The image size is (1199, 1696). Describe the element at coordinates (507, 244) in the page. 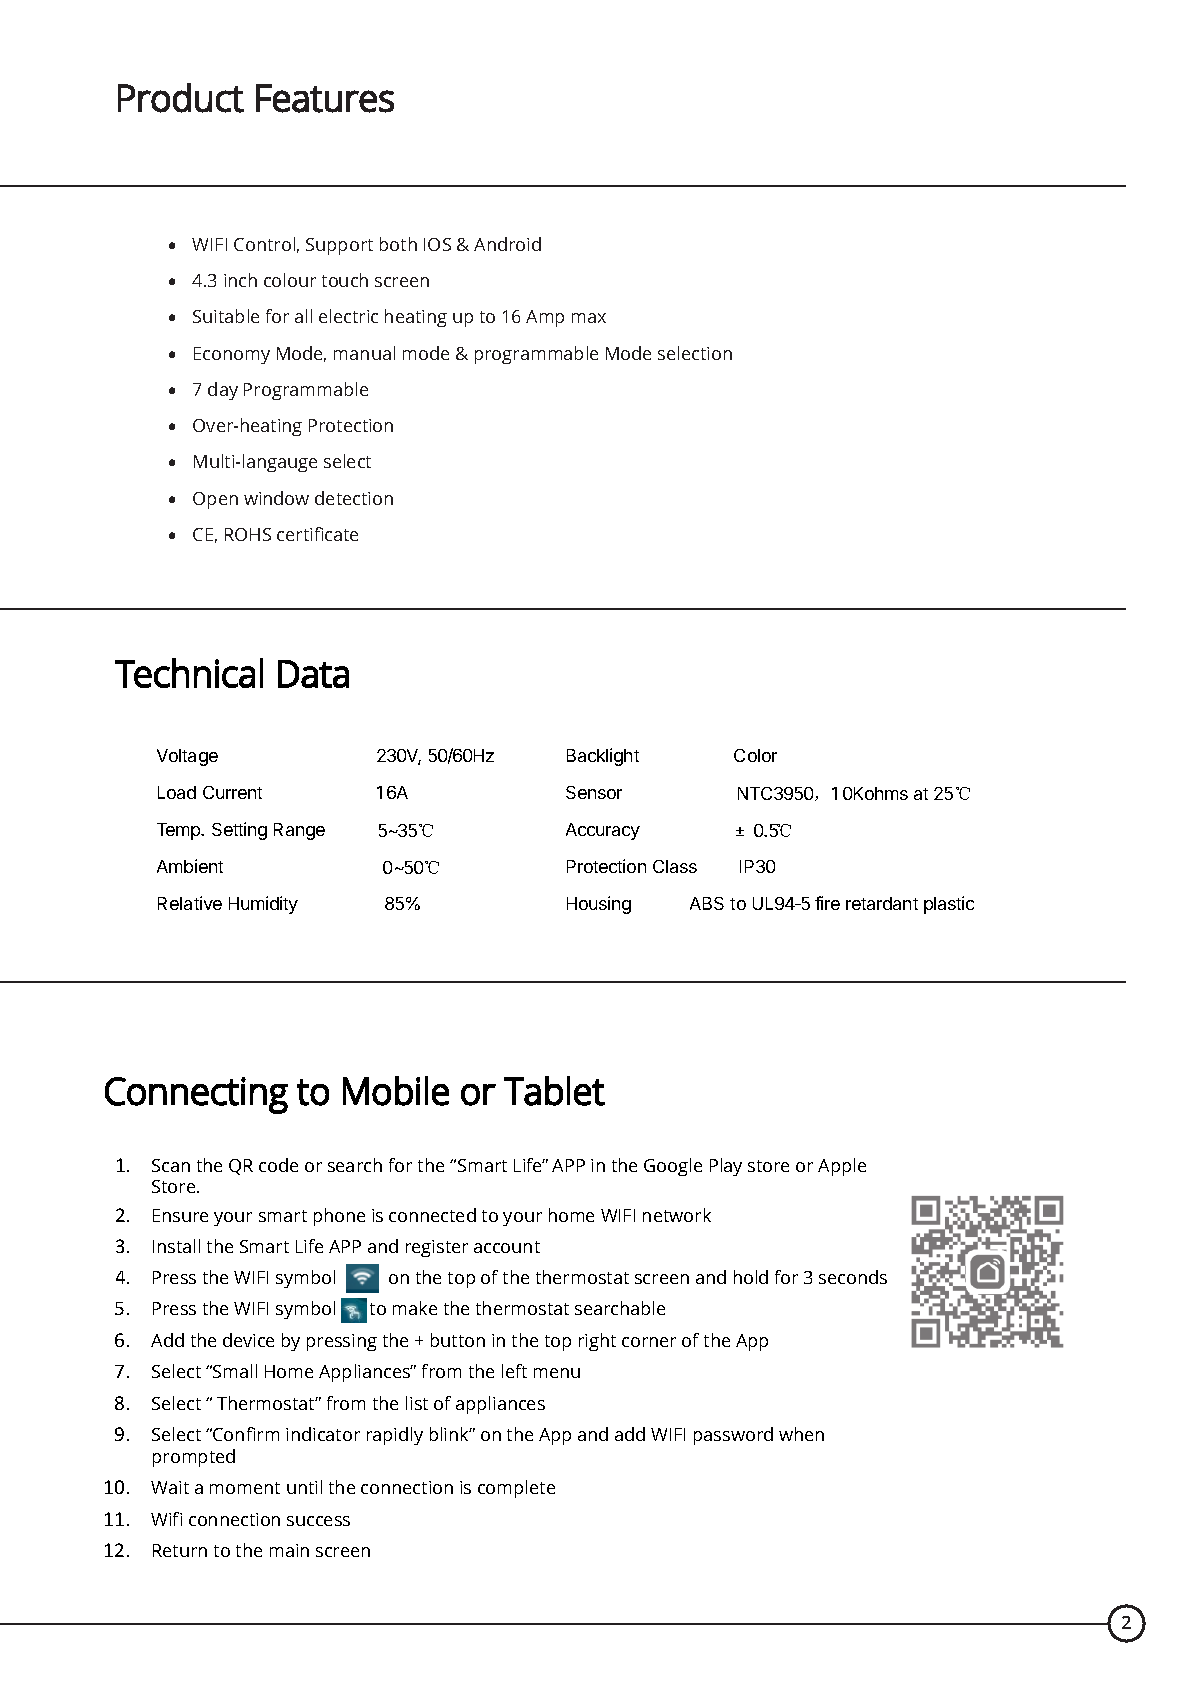

I see `Android` at that location.
